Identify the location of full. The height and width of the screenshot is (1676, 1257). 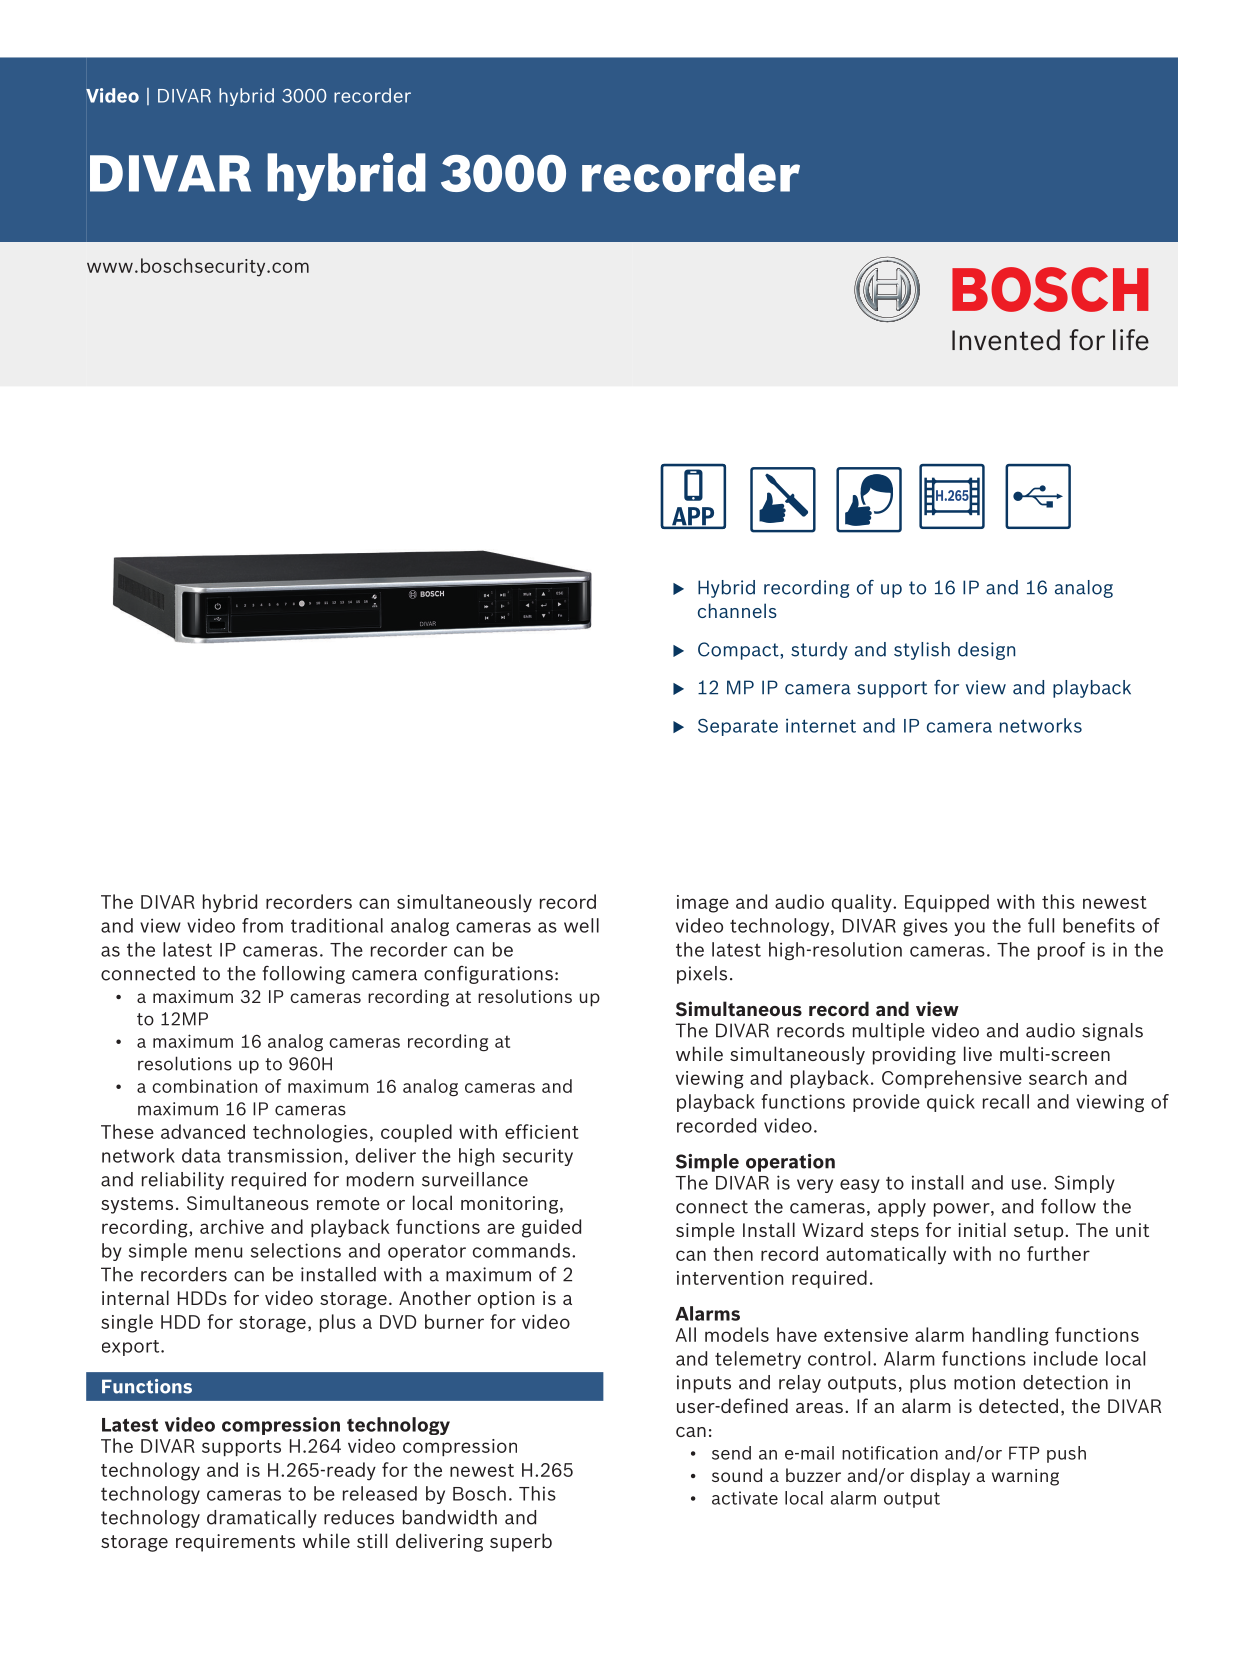
(1041, 925).
